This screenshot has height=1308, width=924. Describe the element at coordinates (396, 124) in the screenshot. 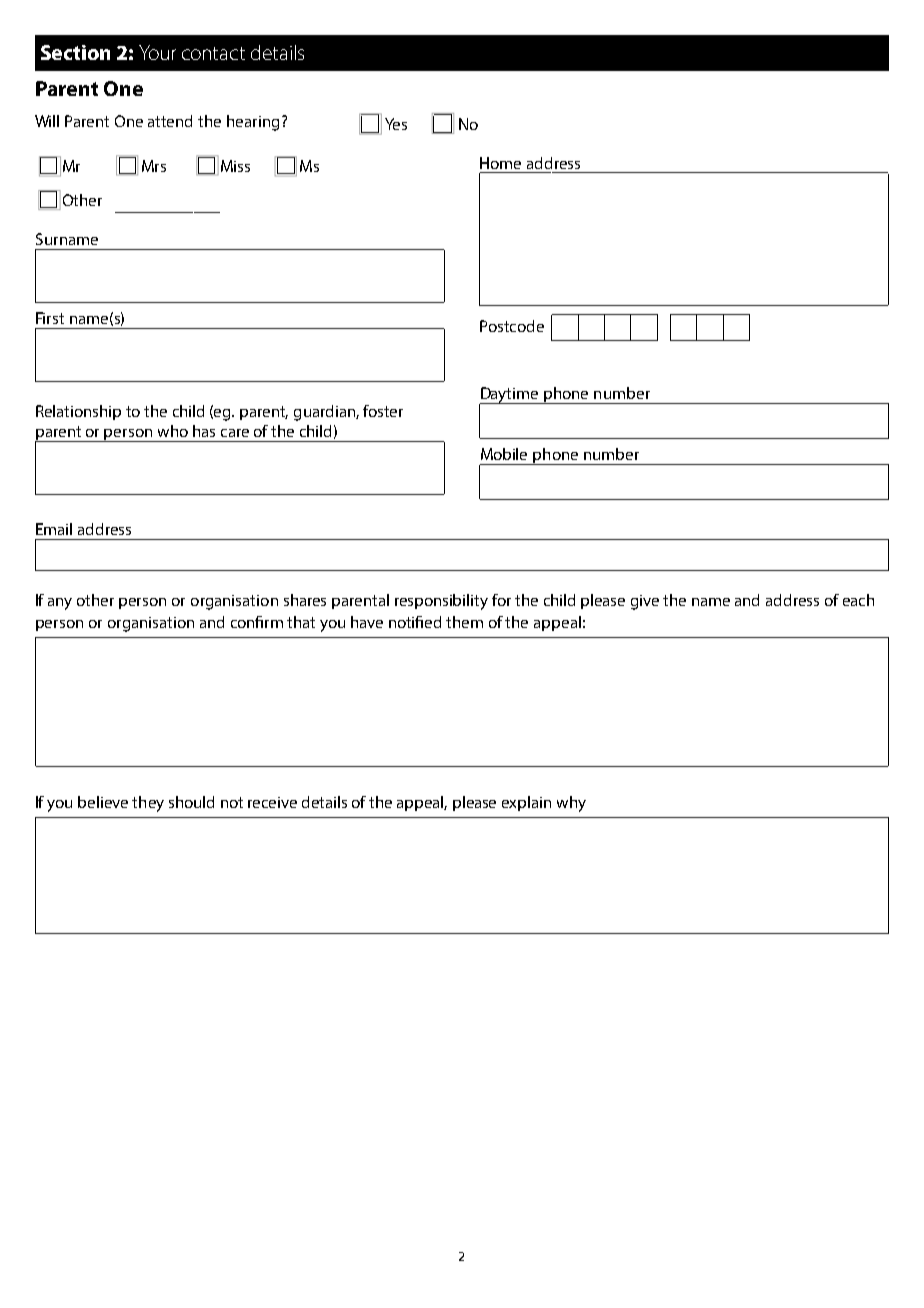

I see `Yes` at that location.
